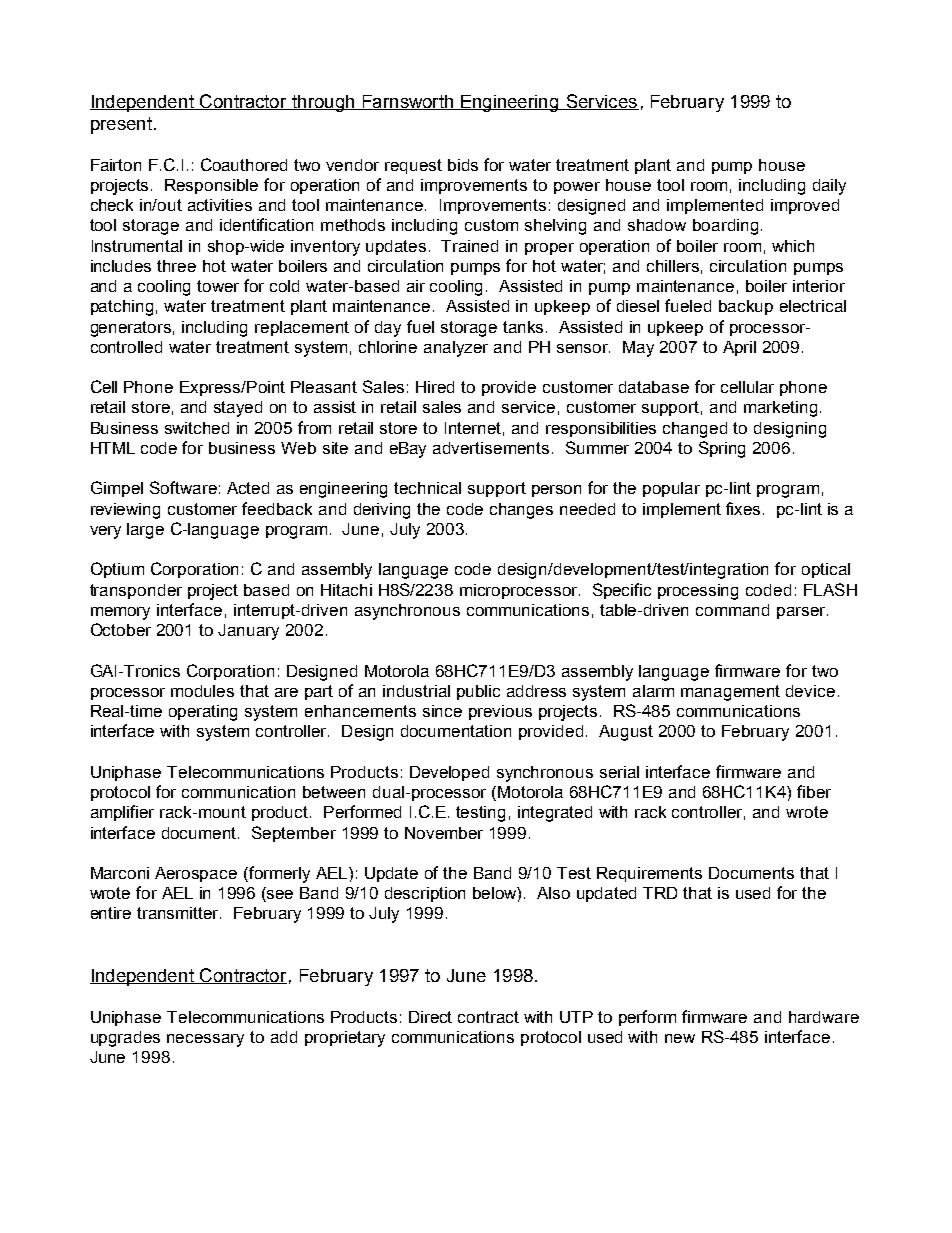  What do you see at coordinates (430, 1017) in the page?
I see `Direct` at bounding box center [430, 1017].
